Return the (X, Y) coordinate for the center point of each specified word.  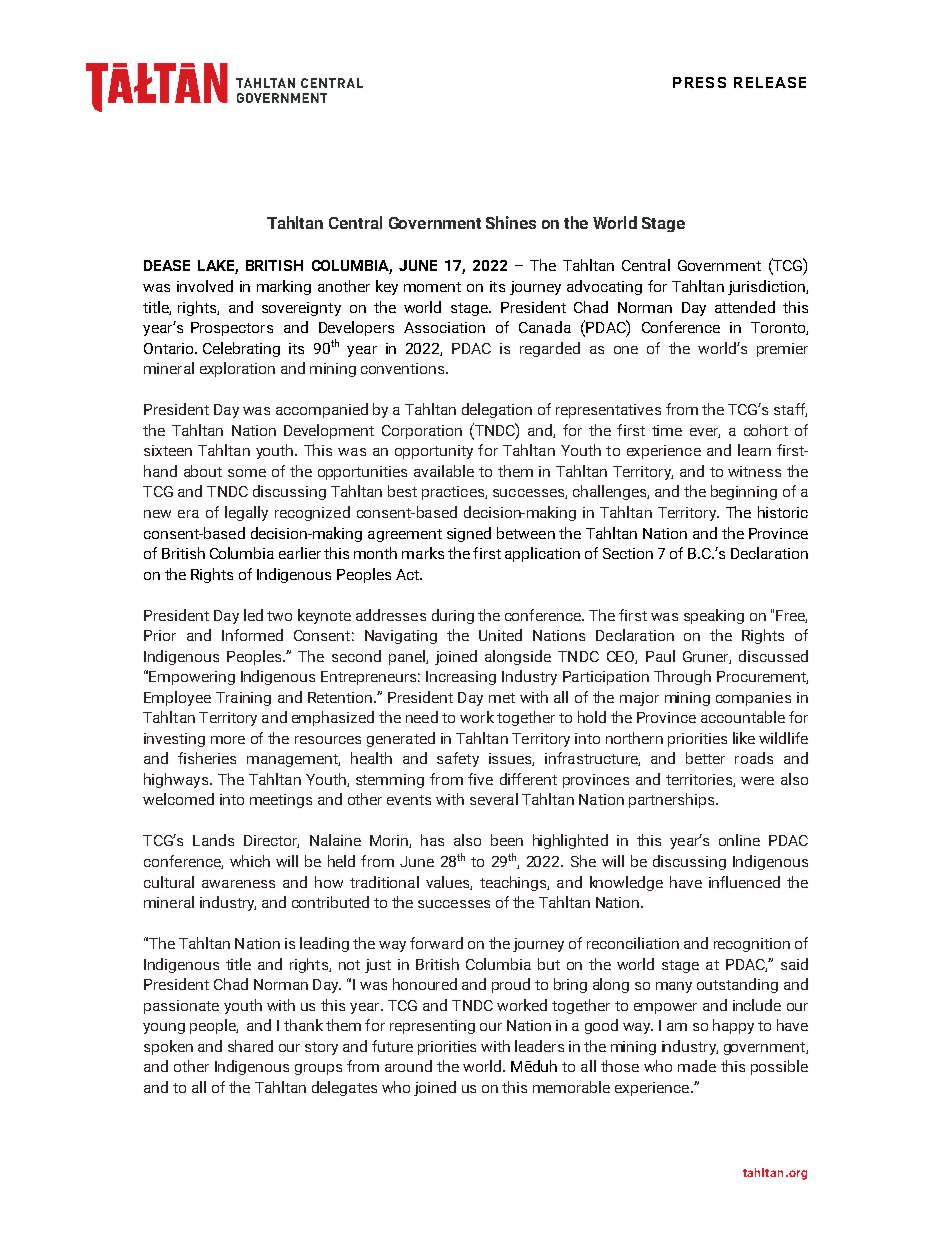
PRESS (699, 82)
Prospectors (232, 329)
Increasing (461, 678)
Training (243, 699)
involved (205, 286)
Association (444, 327)
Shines (511, 222)
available (444, 471)
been (507, 840)
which (250, 861)
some (247, 473)
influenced (744, 882)
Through (682, 677)
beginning (744, 492)
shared (250, 1046)
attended (745, 307)
